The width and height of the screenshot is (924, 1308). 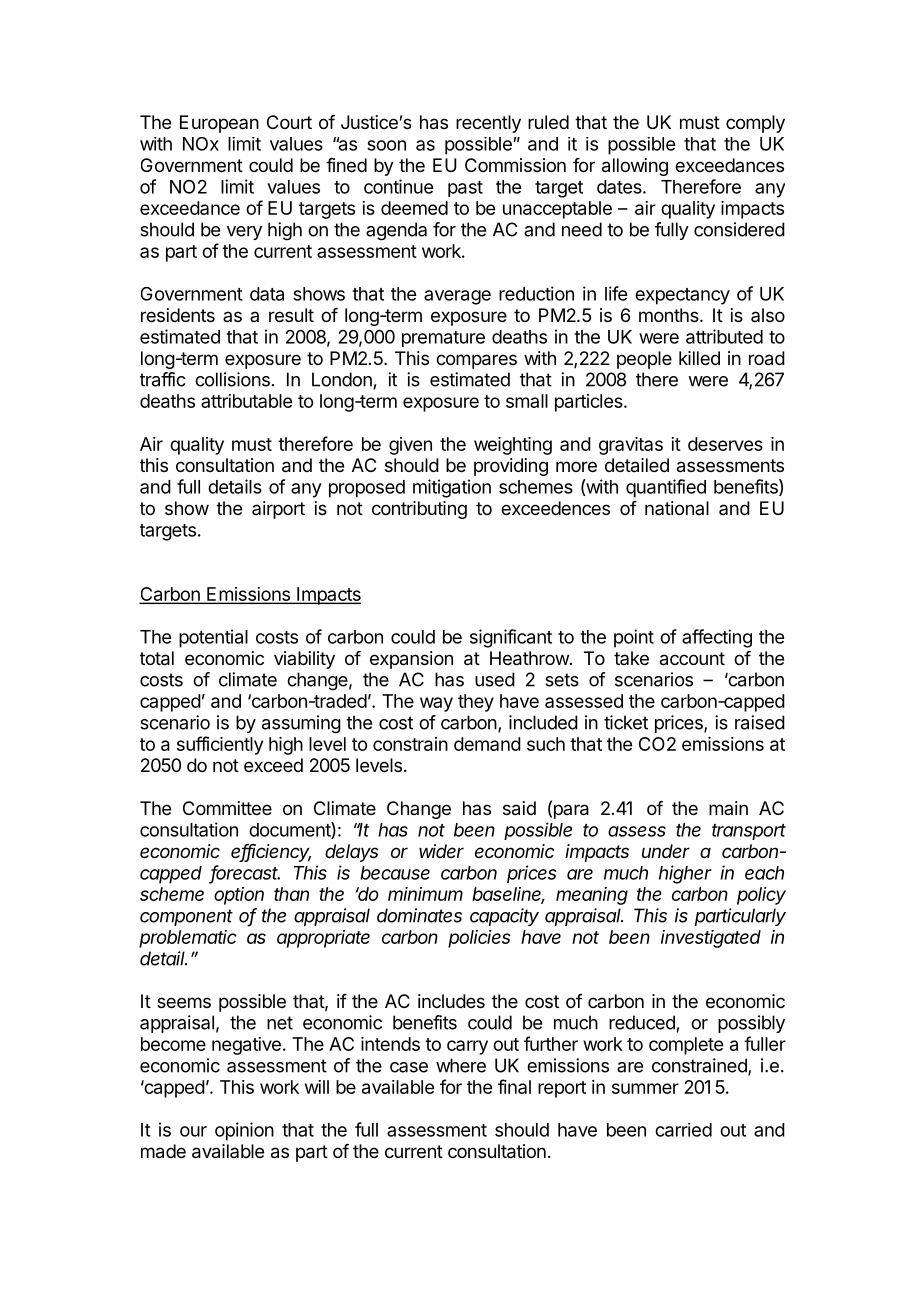 What do you see at coordinates (476, 361) in the screenshot?
I see `compares` at bounding box center [476, 361].
